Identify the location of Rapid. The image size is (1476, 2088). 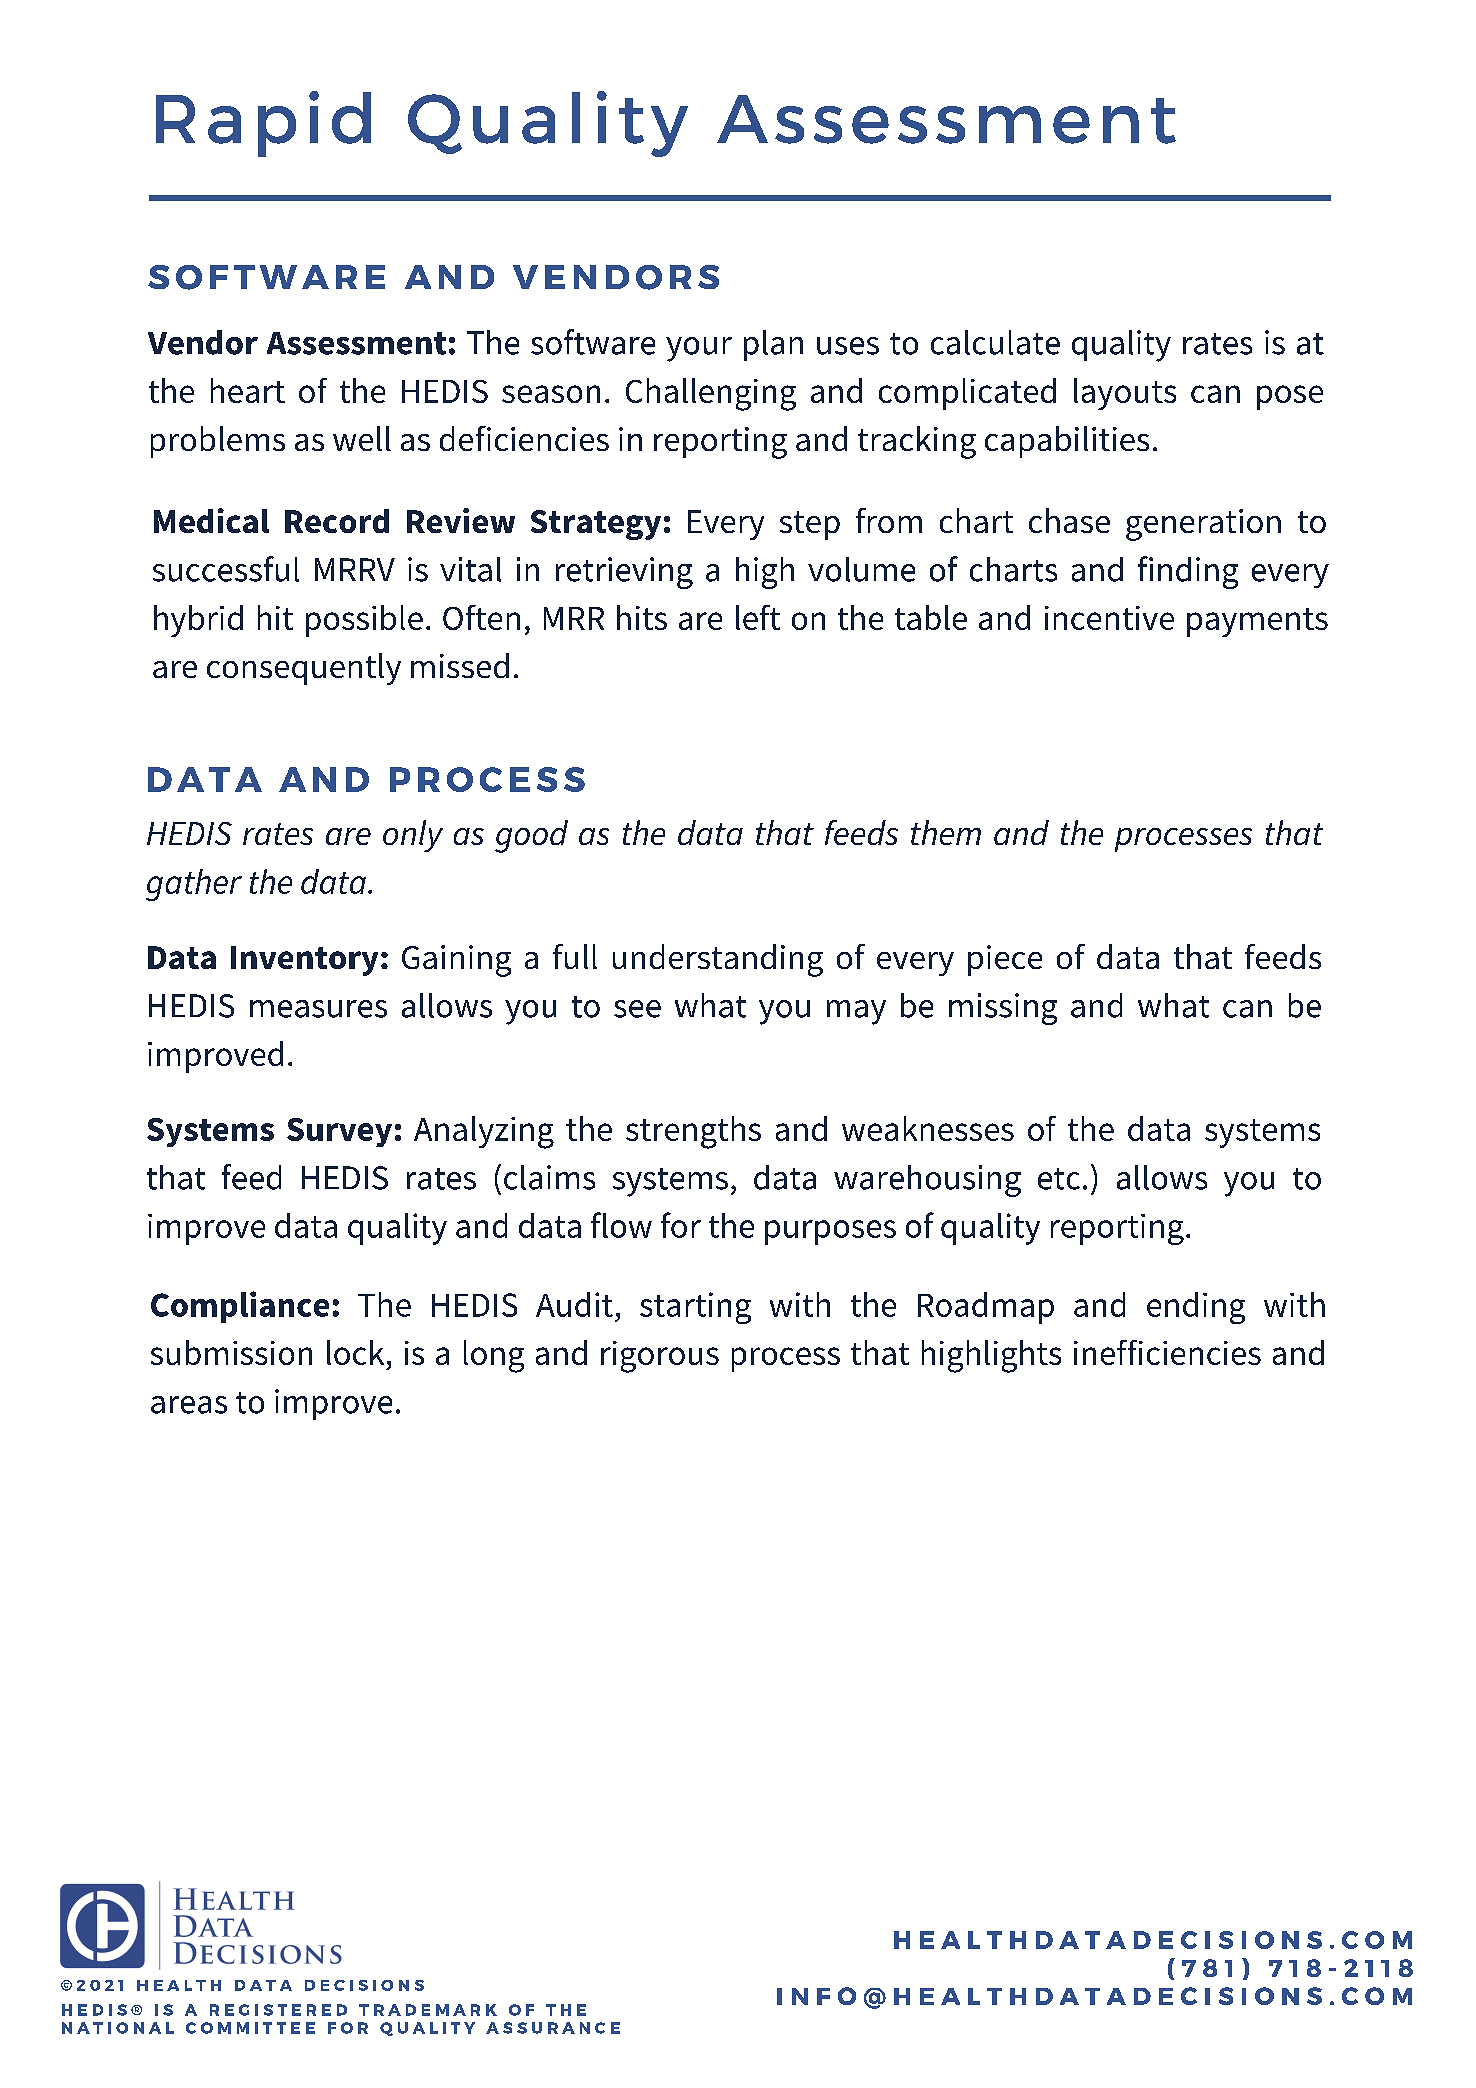
(263, 124).
